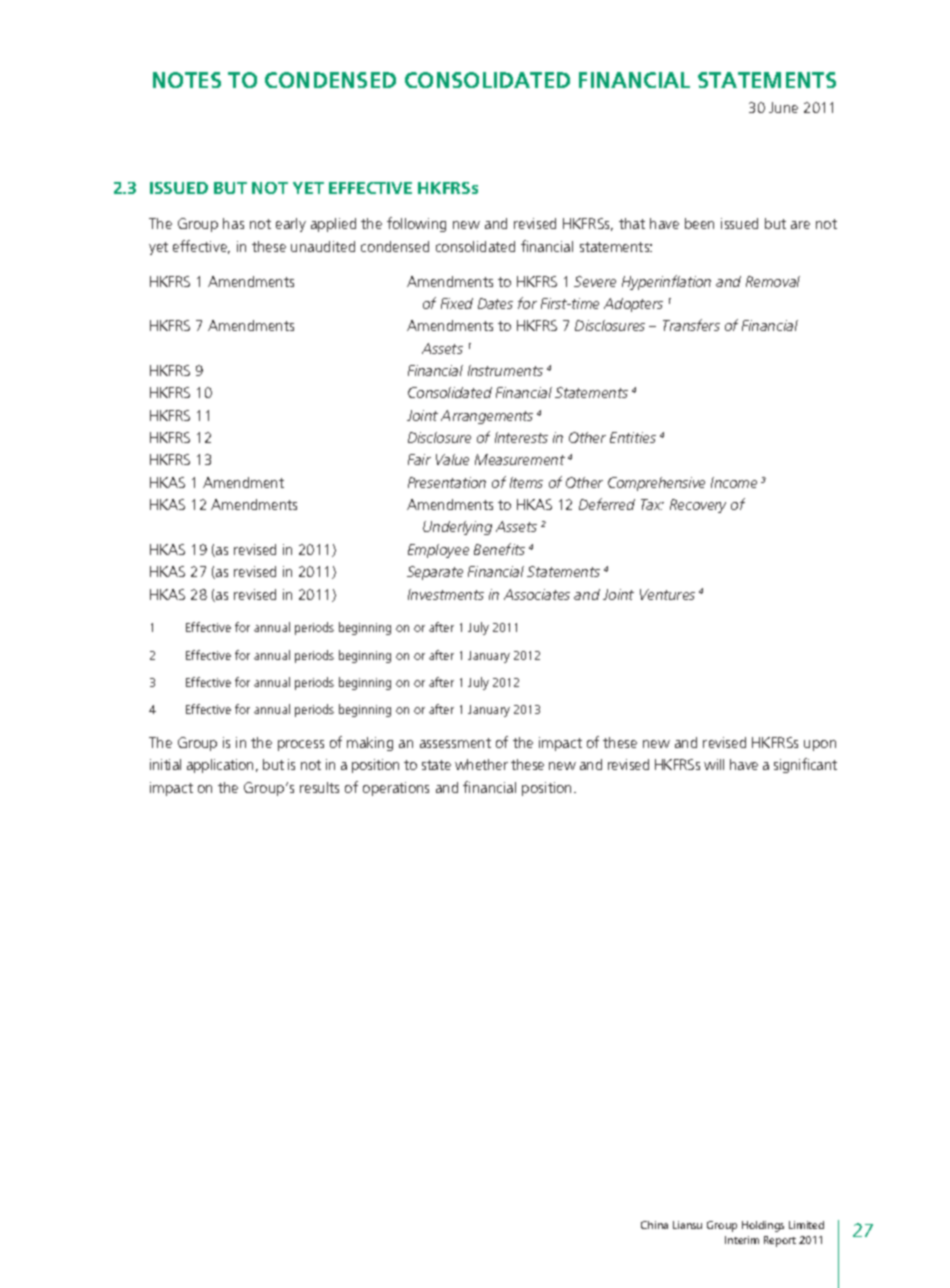 The height and width of the screenshot is (1288, 950). Describe the element at coordinates (667, 594) in the screenshot. I see `Ventures` at that location.
